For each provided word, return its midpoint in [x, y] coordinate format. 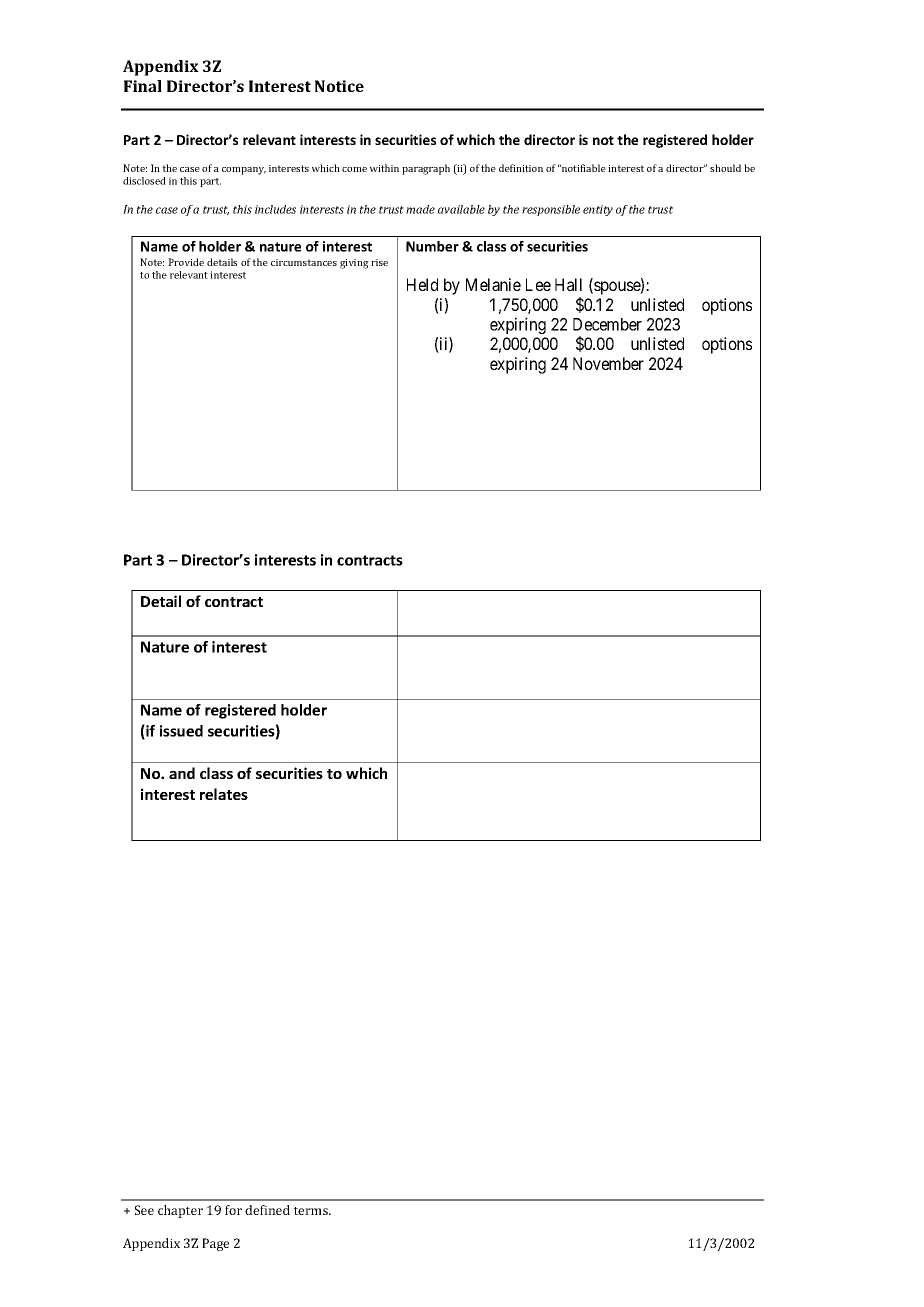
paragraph [426, 169]
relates [224, 794]
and [182, 773]
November [608, 363]
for [233, 1210]
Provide [186, 262]
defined [267, 1210]
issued [181, 731]
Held [422, 284]
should [725, 168]
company [244, 171]
